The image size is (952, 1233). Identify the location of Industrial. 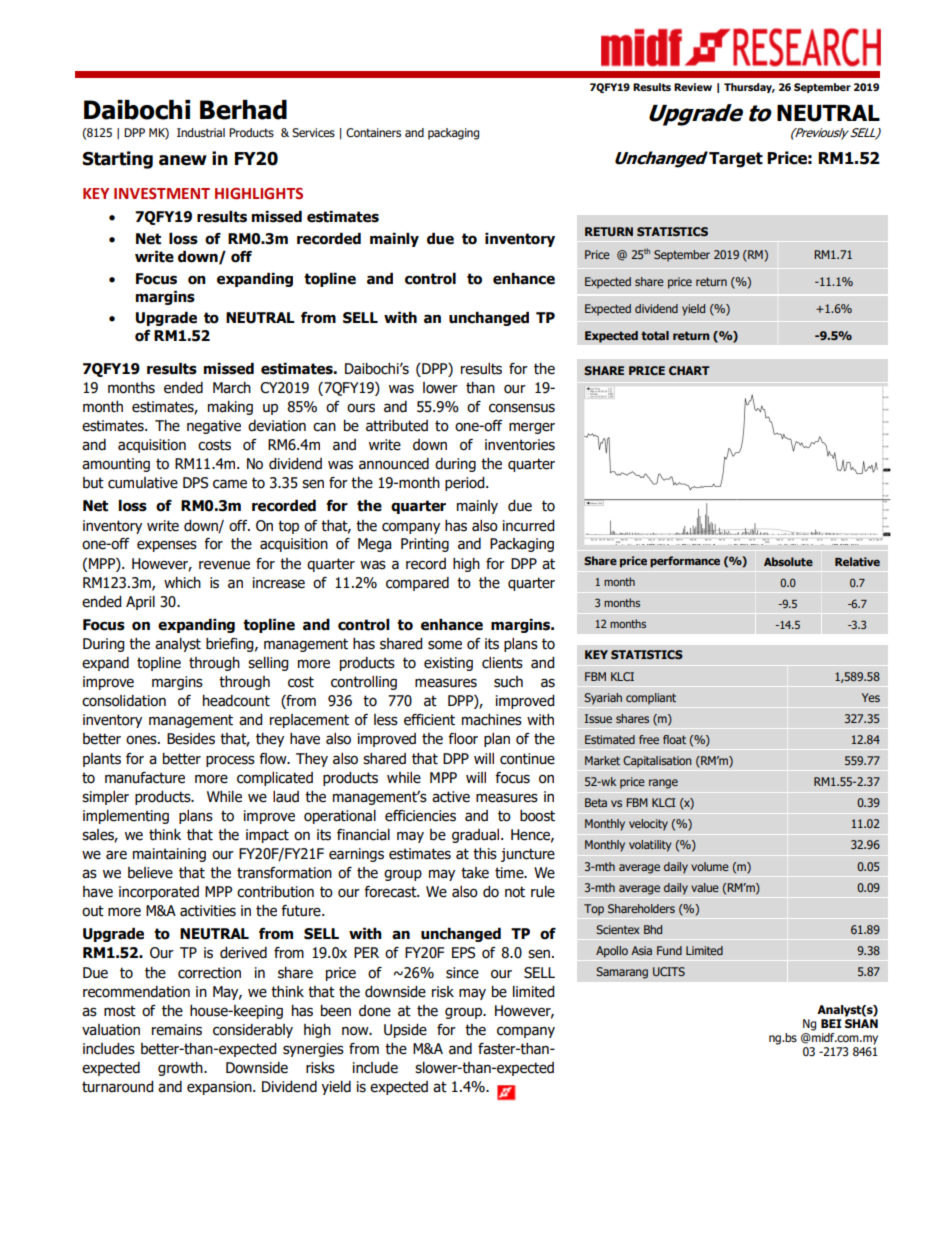
(201, 132).
